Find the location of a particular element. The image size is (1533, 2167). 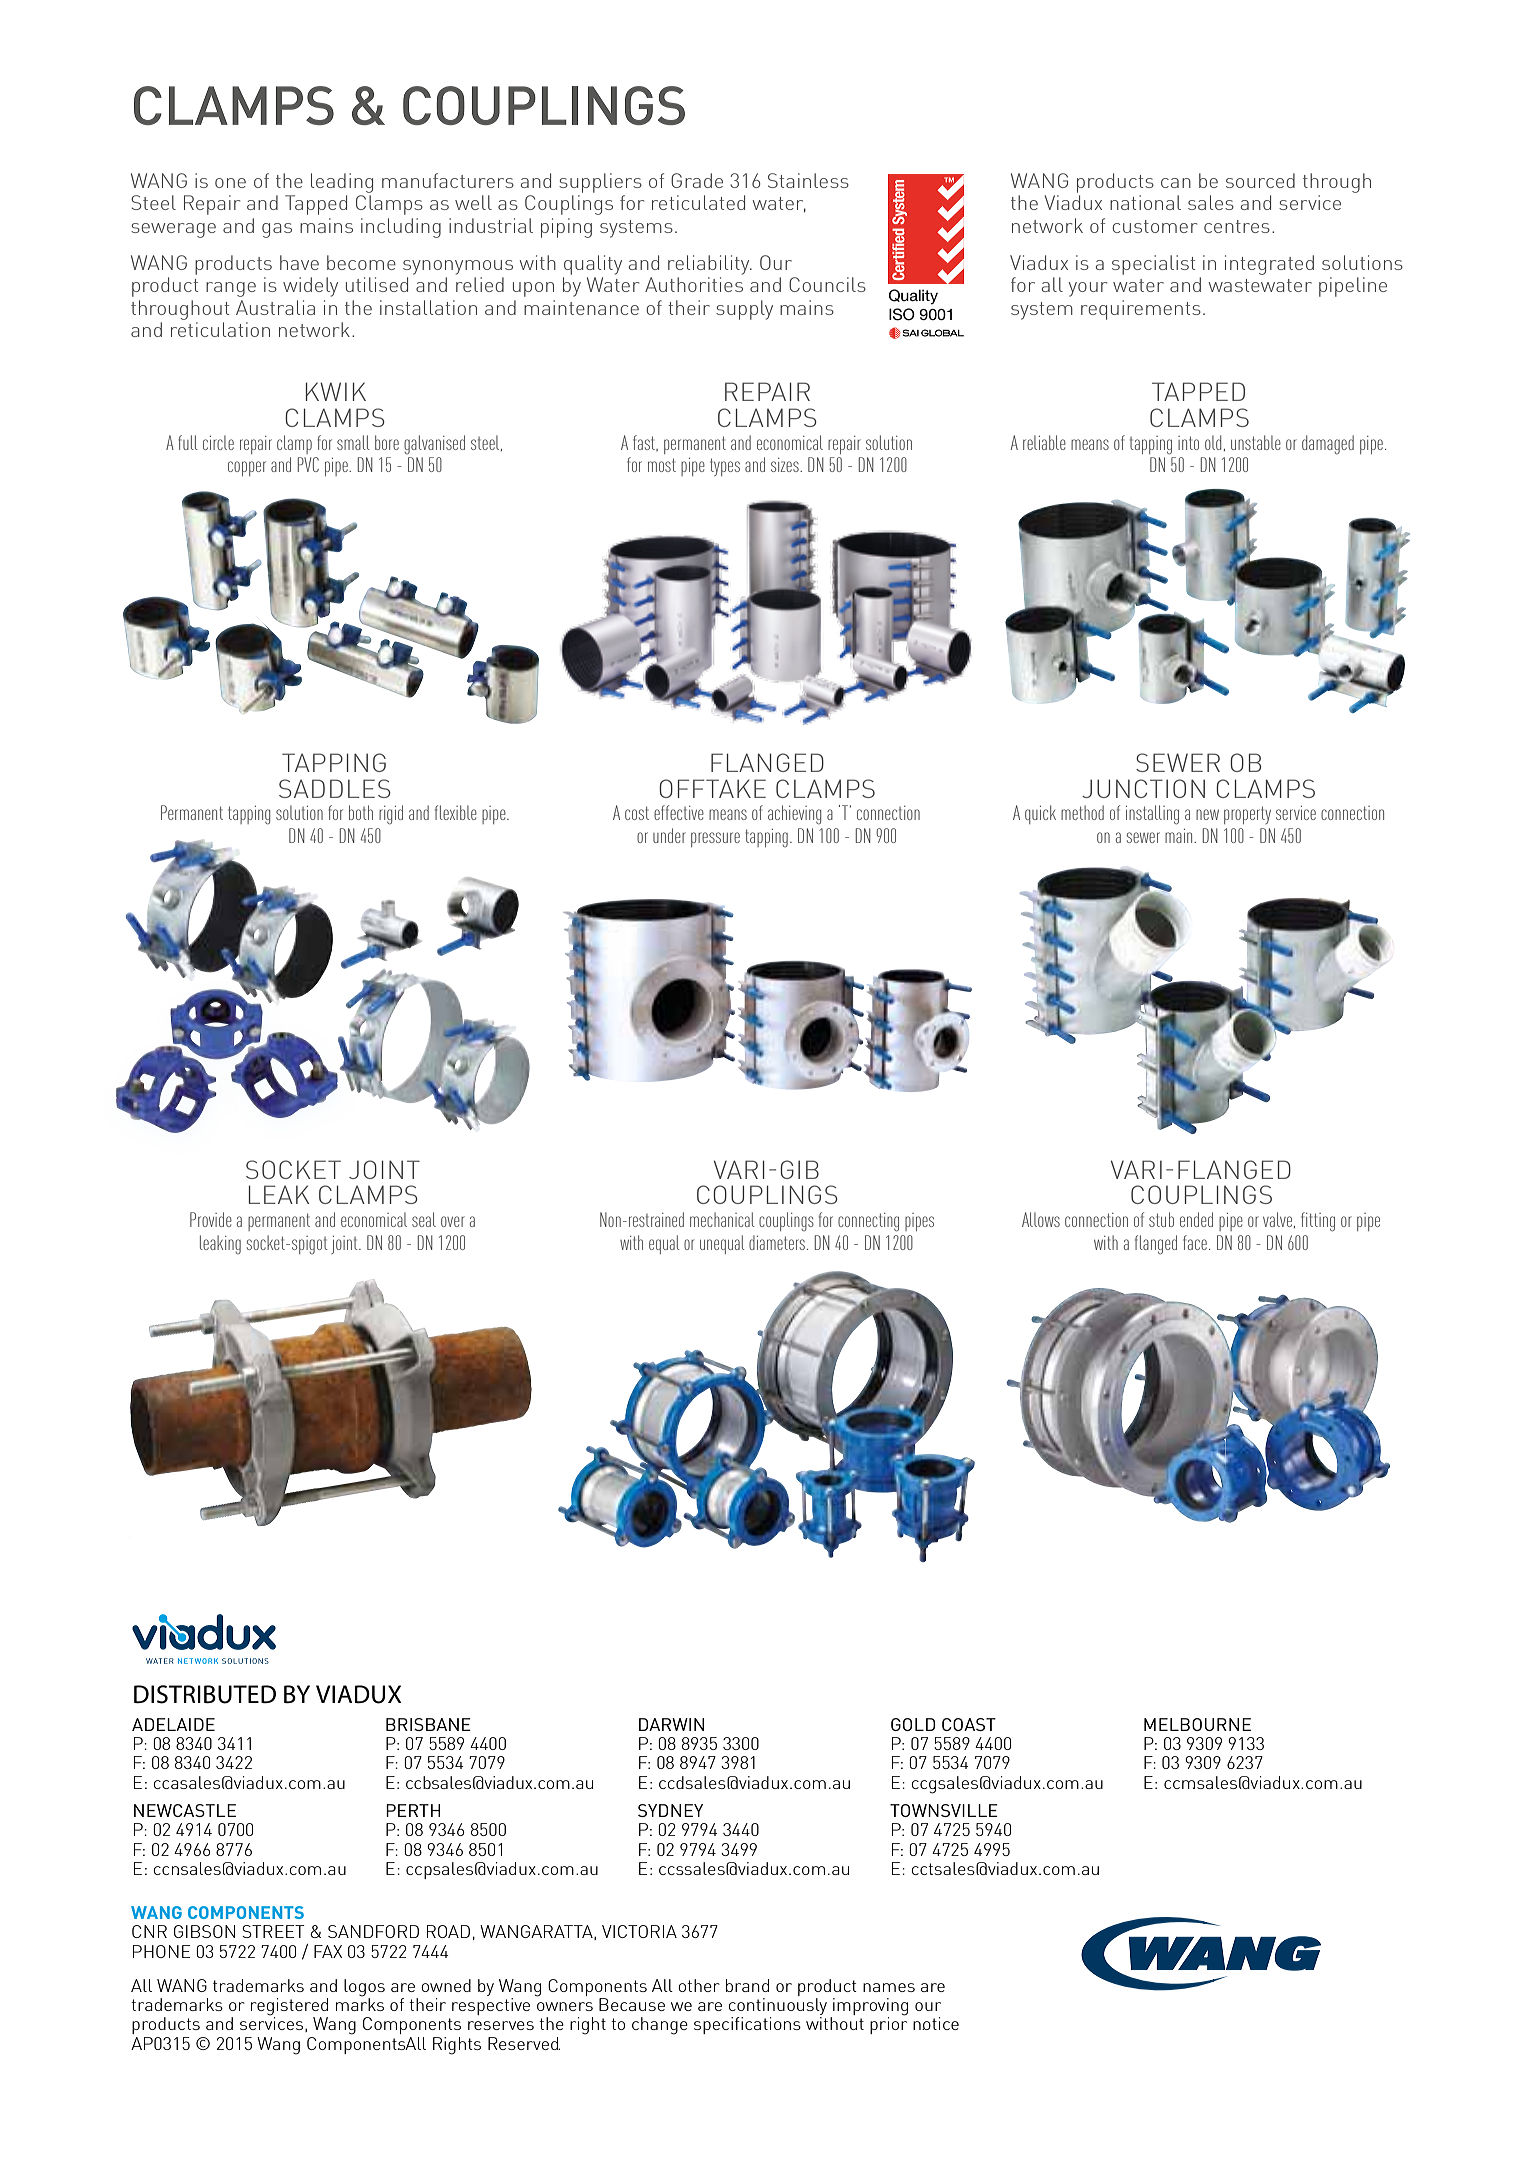

Provide is located at coordinates (211, 1219).
